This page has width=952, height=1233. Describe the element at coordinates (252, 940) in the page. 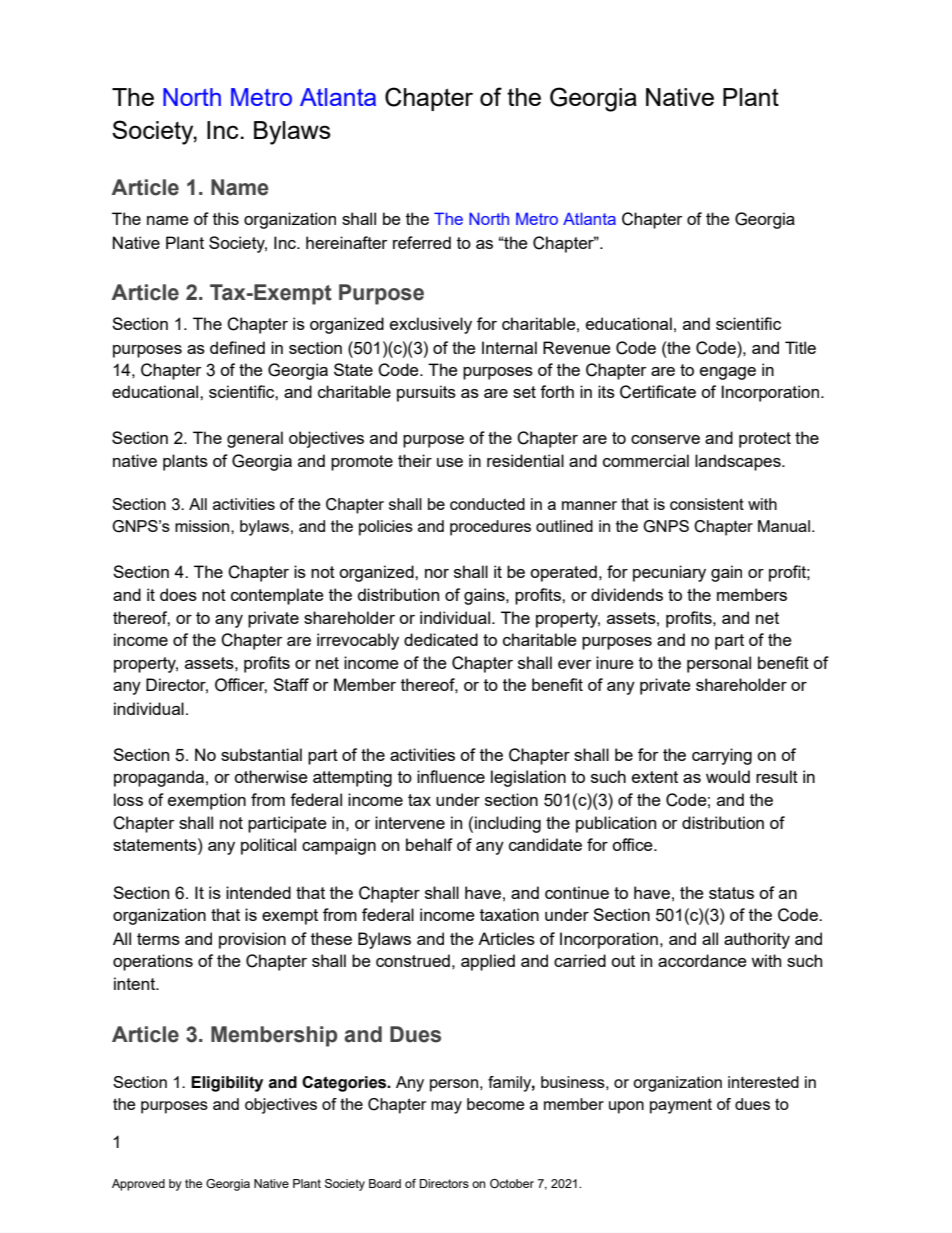

I see `provision` at that location.
